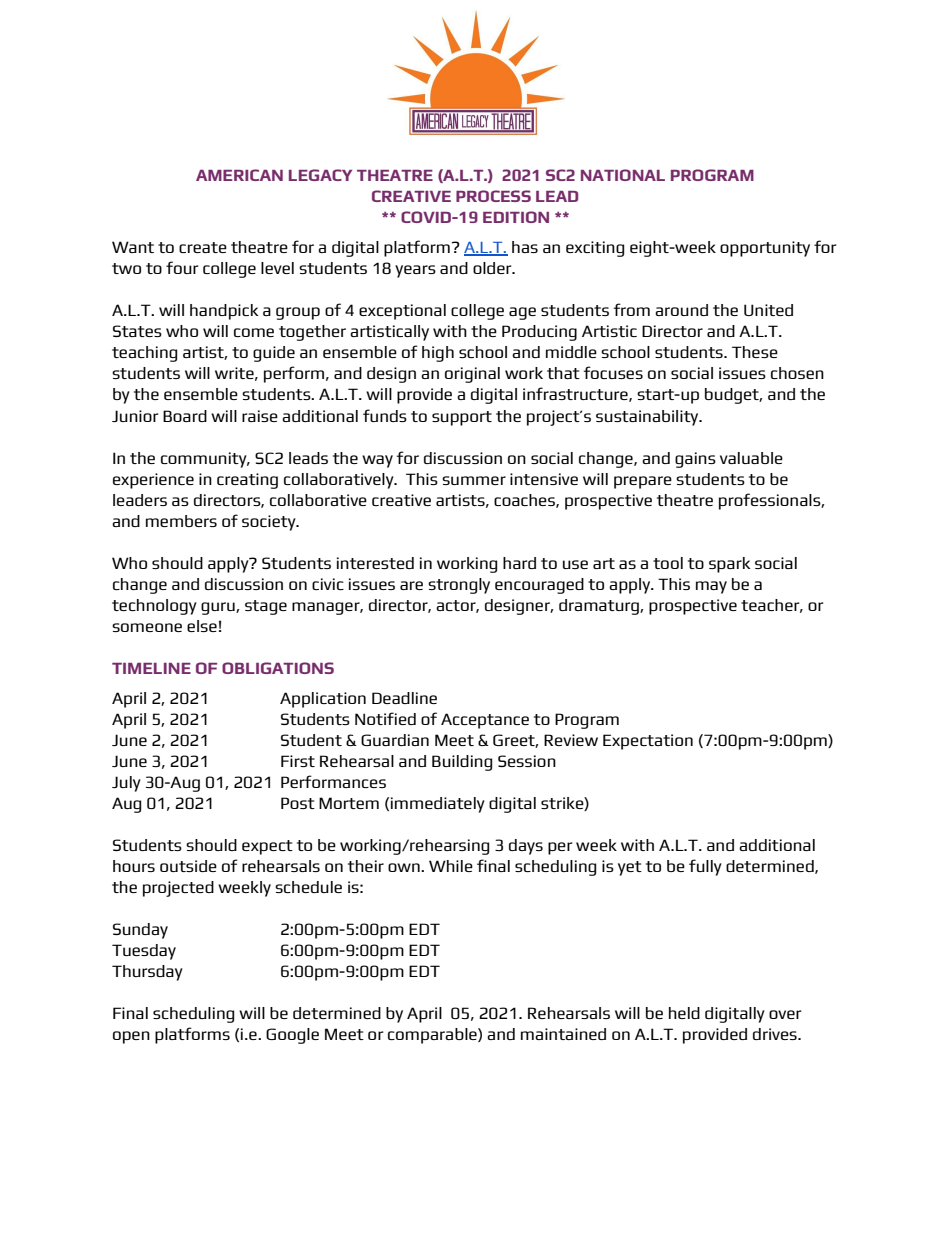  Describe the element at coordinates (648, 418) in the screenshot. I see `sustainability` at that location.
